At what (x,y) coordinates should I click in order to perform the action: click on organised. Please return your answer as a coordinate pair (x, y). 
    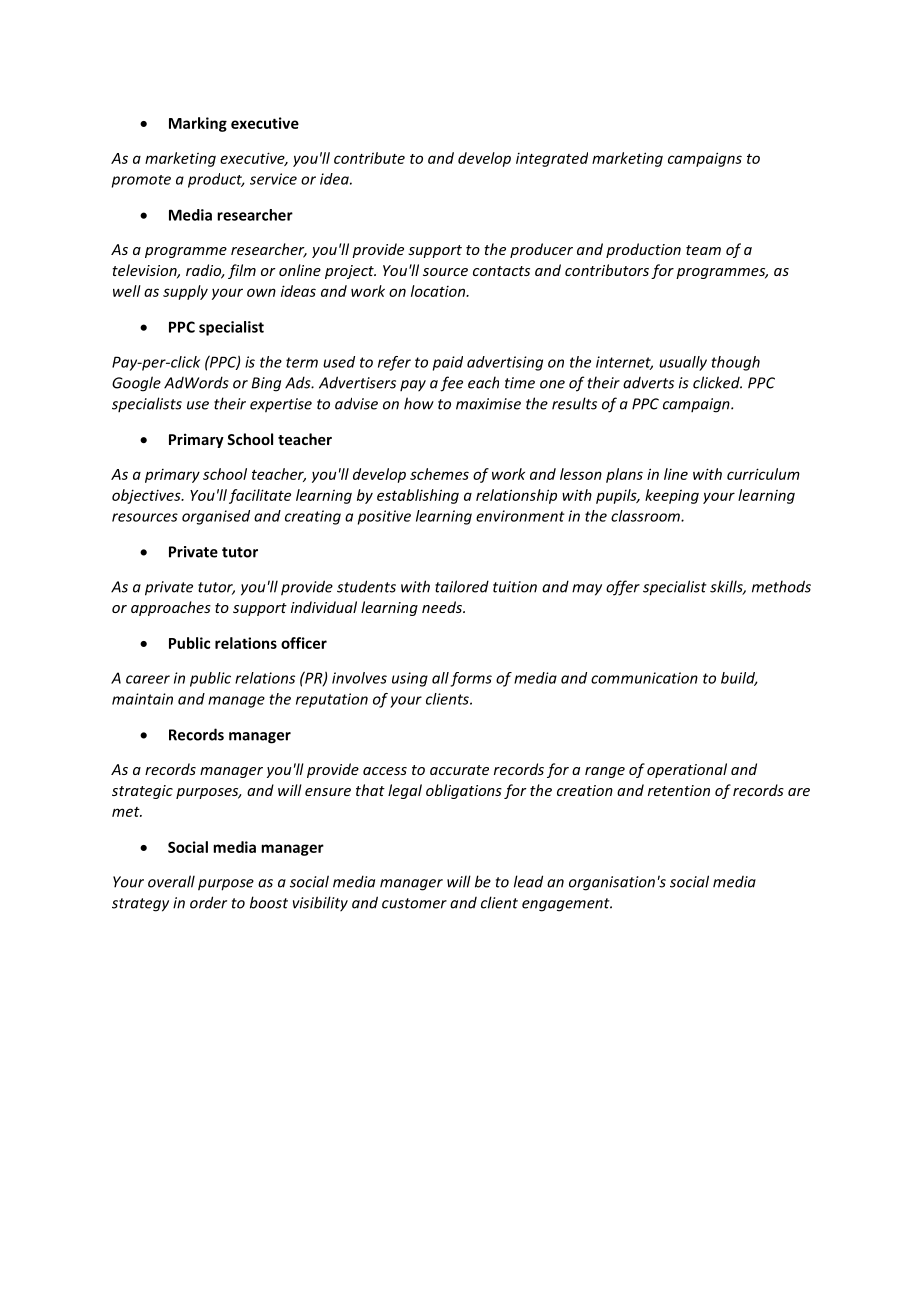
    Looking at the image, I should click on (216, 517).
